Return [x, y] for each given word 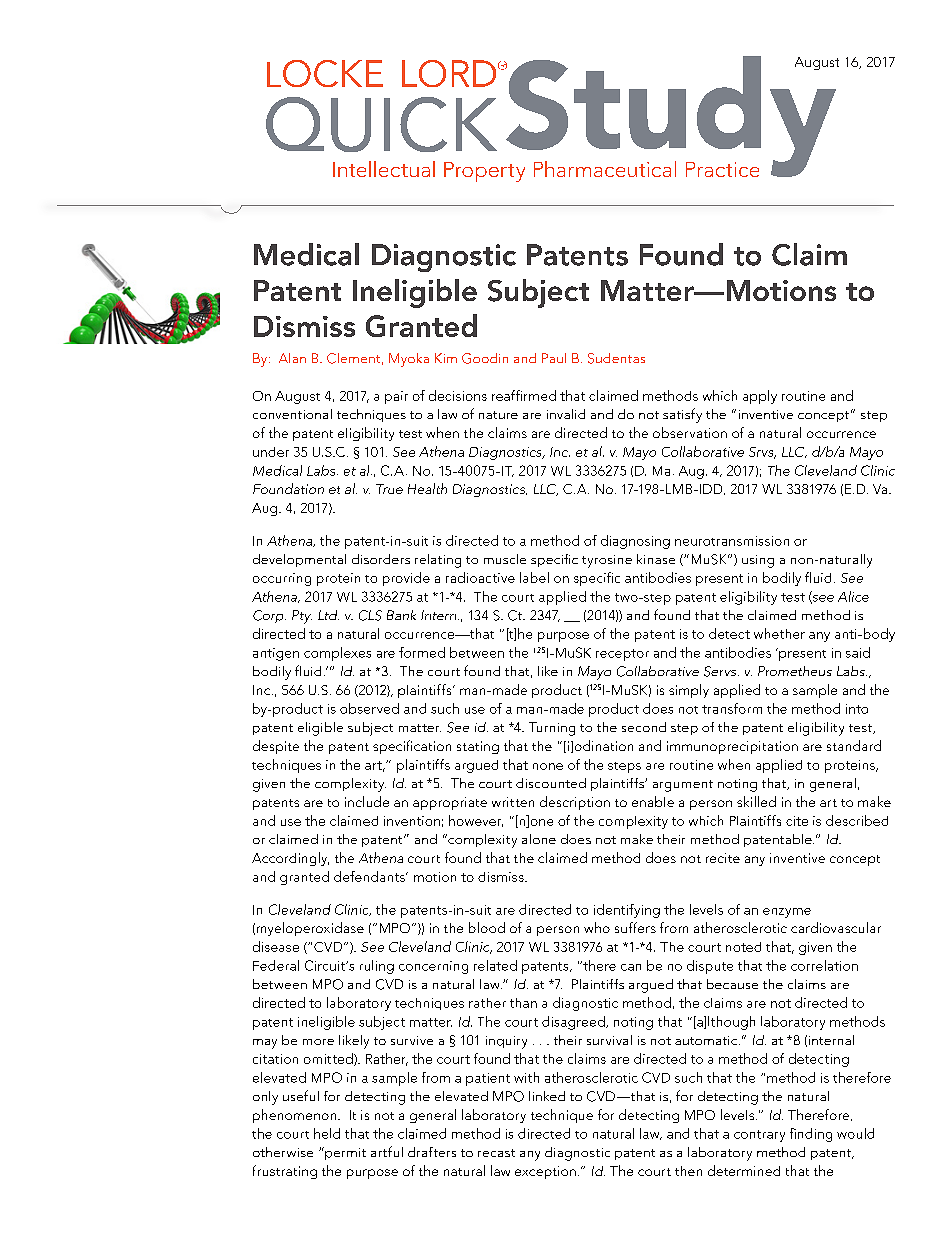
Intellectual [384, 169]
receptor [622, 655]
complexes [337, 654]
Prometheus [795, 671]
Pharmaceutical [605, 169]
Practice [722, 169]
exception [545, 1172]
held [327, 1133]
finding [811, 1135]
